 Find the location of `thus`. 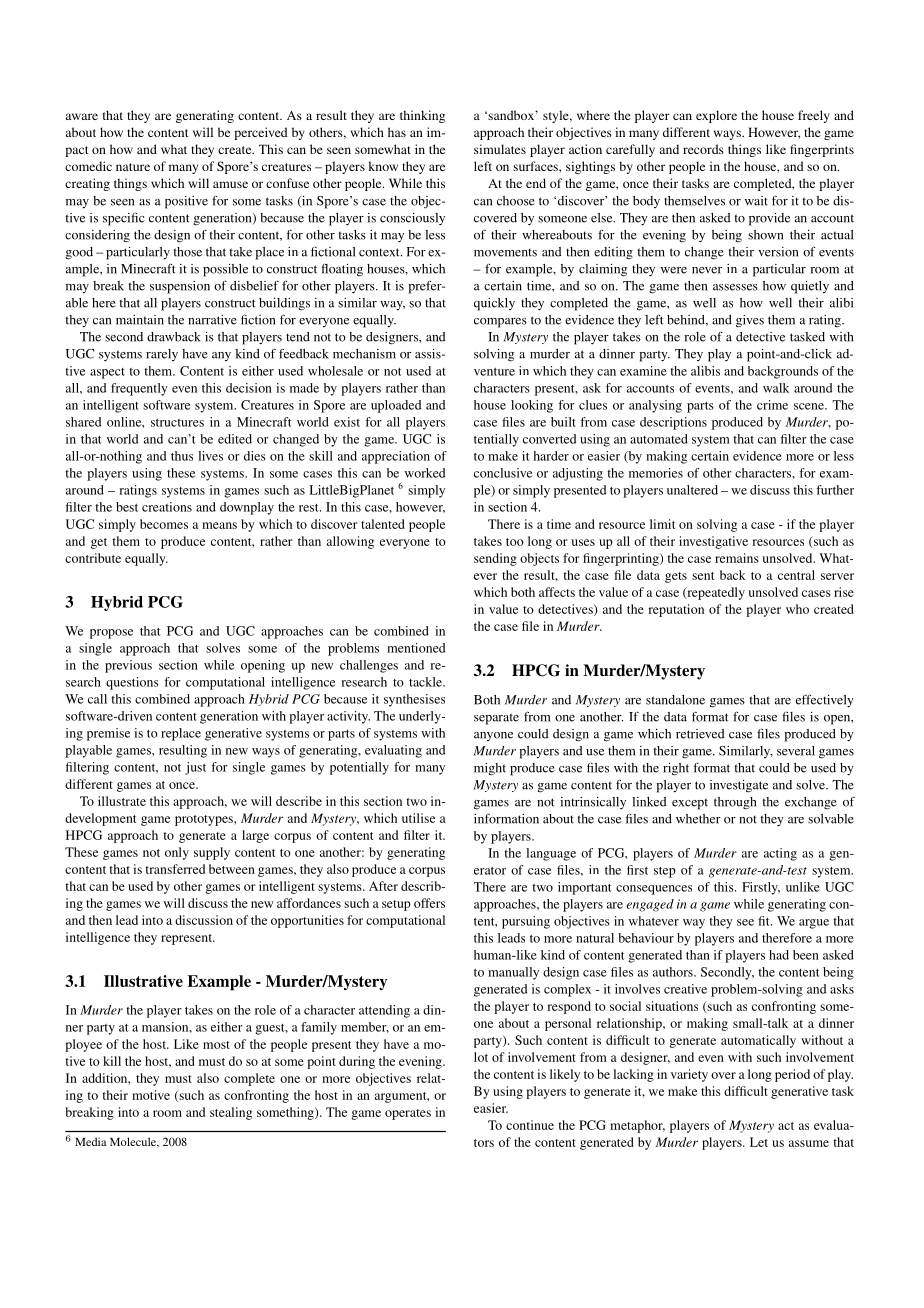

thus is located at coordinates (182, 456).
